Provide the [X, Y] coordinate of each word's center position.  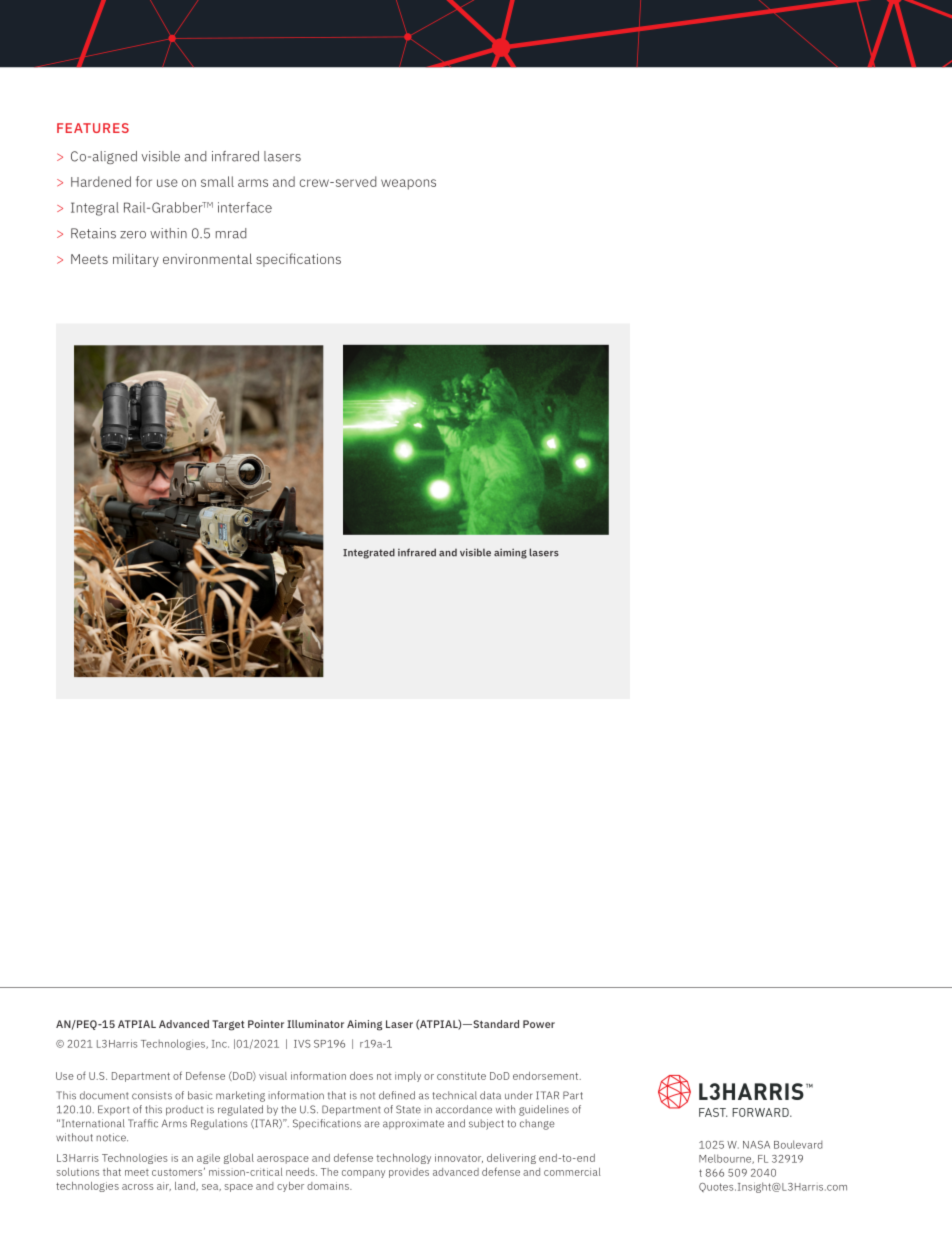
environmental [207, 258]
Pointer [266, 1024]
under [518, 1095]
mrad [231, 233]
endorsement [547, 1076]
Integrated [369, 553]
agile [208, 1159]
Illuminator [315, 1024]
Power [539, 1024]
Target [228, 1025]
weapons [408, 184]
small [217, 181]
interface [245, 207]
